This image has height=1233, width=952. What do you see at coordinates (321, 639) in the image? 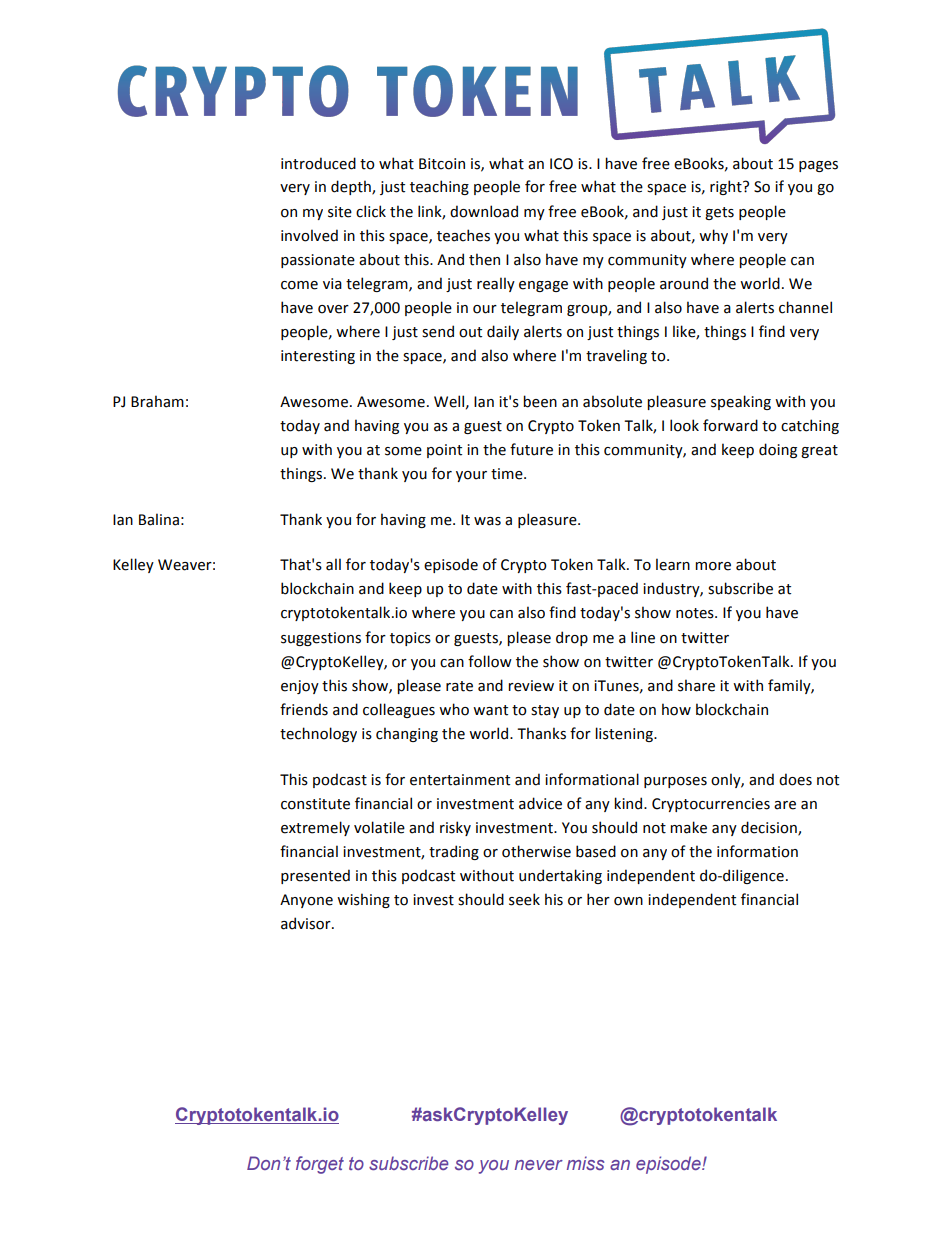
I see `suggestions` at bounding box center [321, 639].
